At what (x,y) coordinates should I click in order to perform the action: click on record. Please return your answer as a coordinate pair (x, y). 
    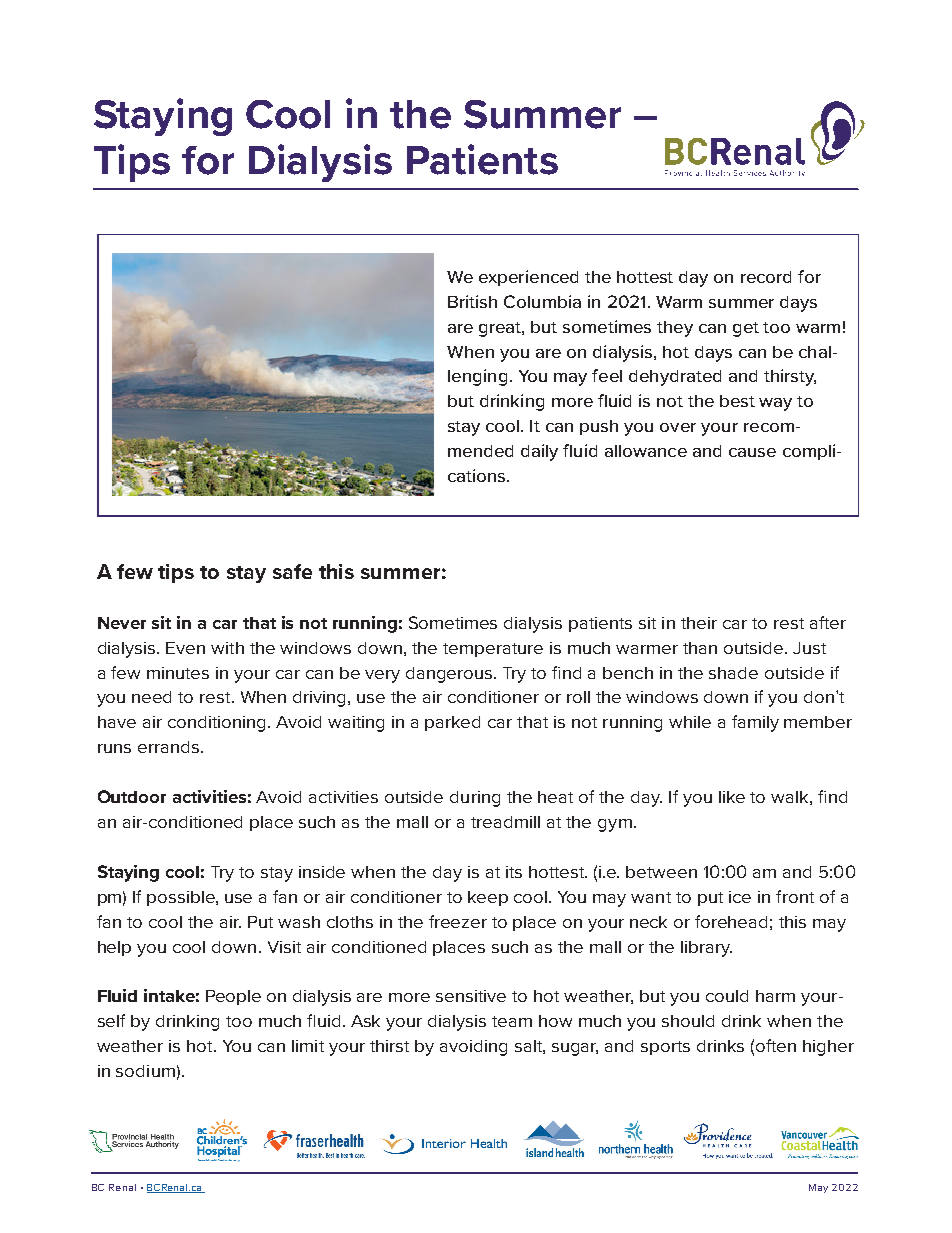
    Looking at the image, I should click on (766, 277).
